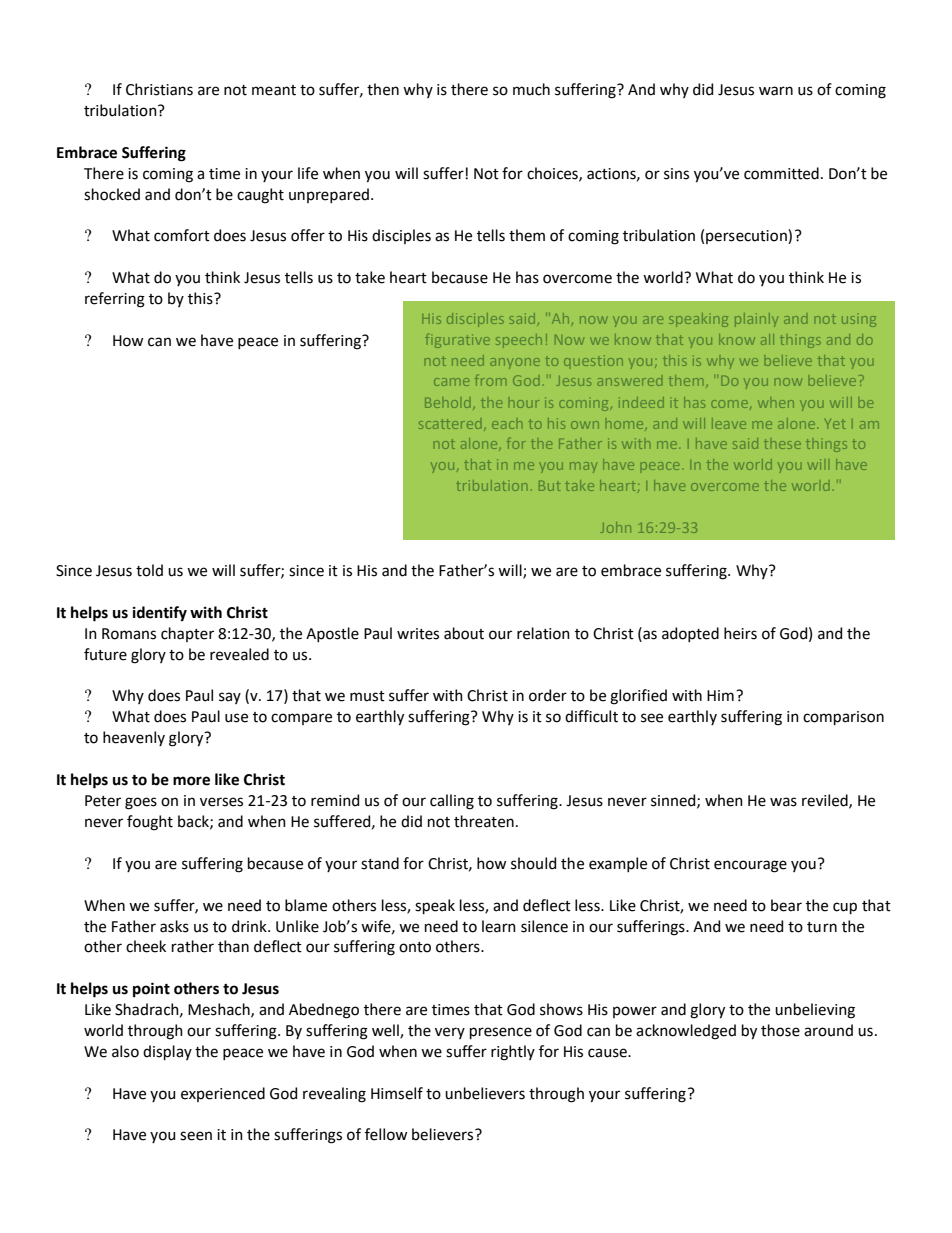 This page has height=1233, width=952. Describe the element at coordinates (740, 633) in the page. I see `heirs` at that location.
